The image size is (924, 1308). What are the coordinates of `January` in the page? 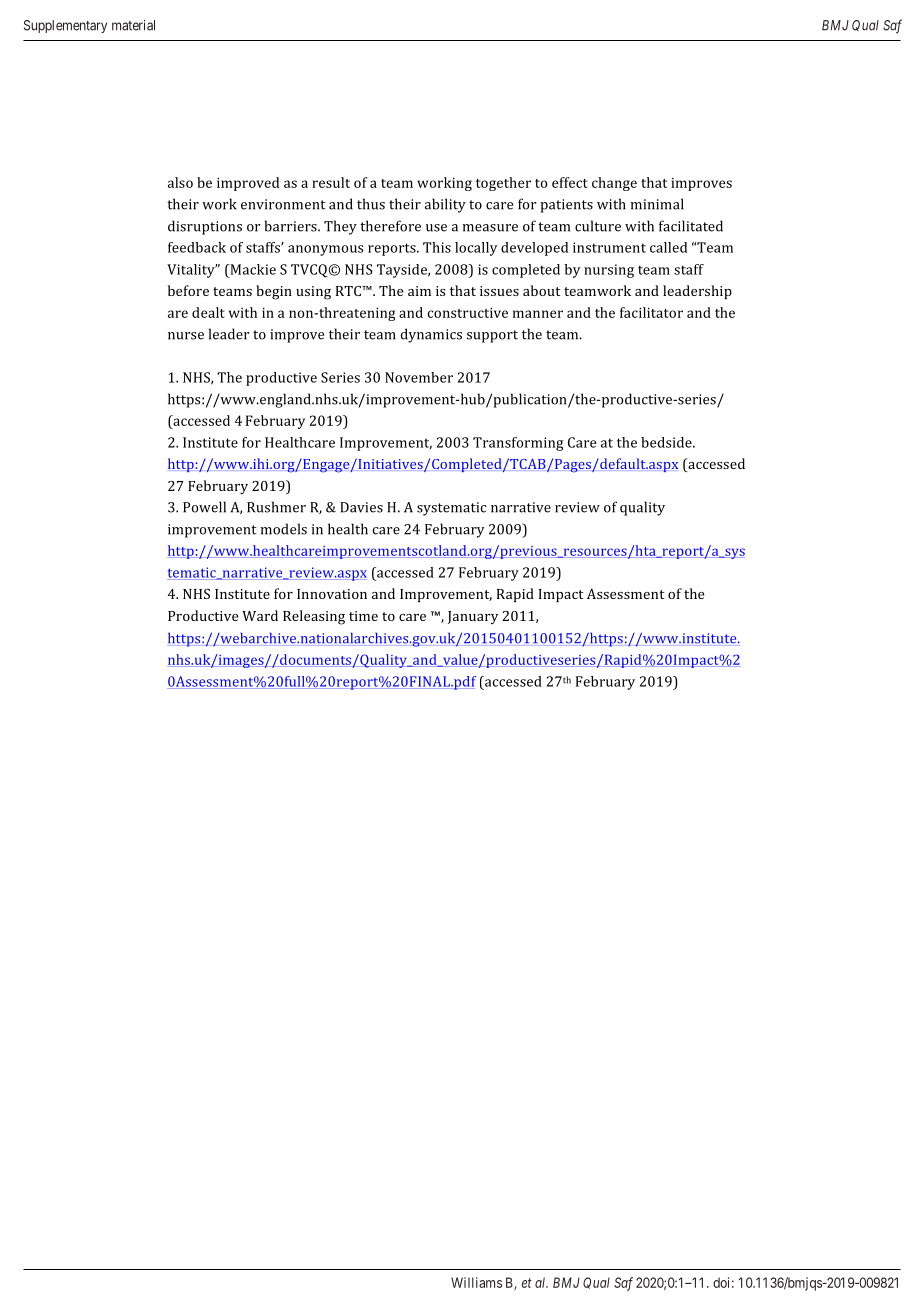 It's located at (473, 617).
